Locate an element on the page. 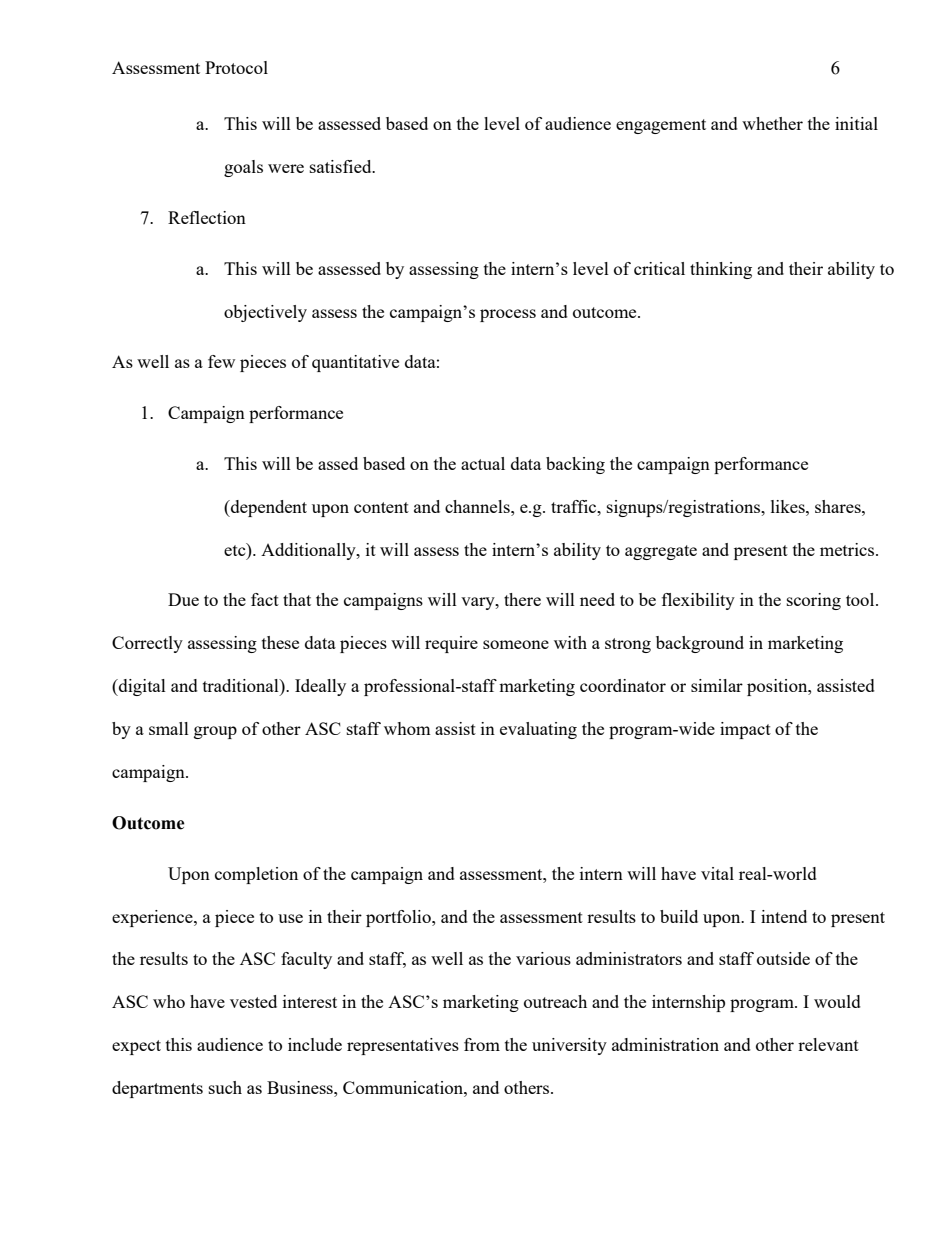 This image has width=952, height=1233. such is located at coordinates (225, 1087).
